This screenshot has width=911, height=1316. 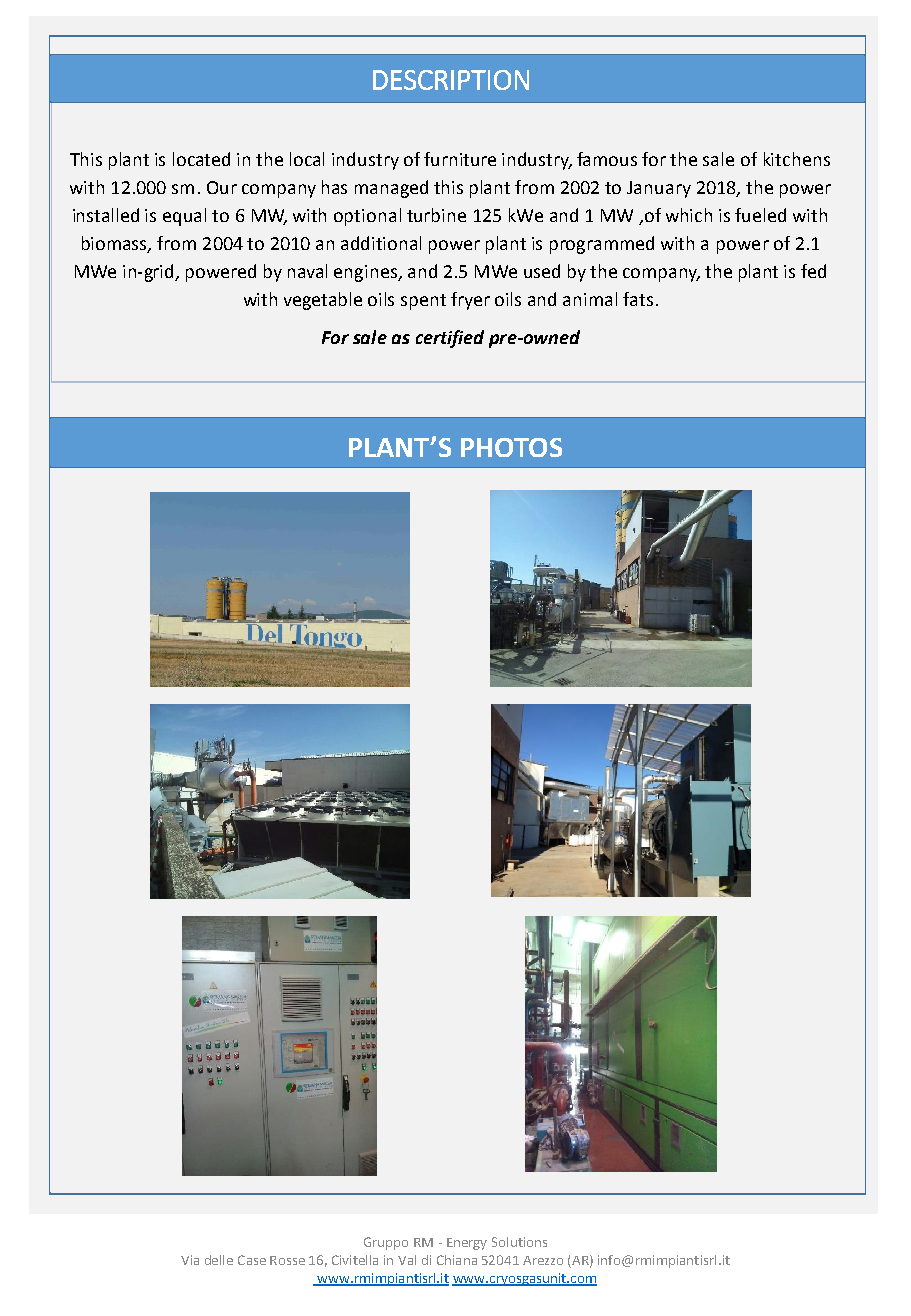 What do you see at coordinates (201, 159) in the screenshot?
I see `located` at bounding box center [201, 159].
